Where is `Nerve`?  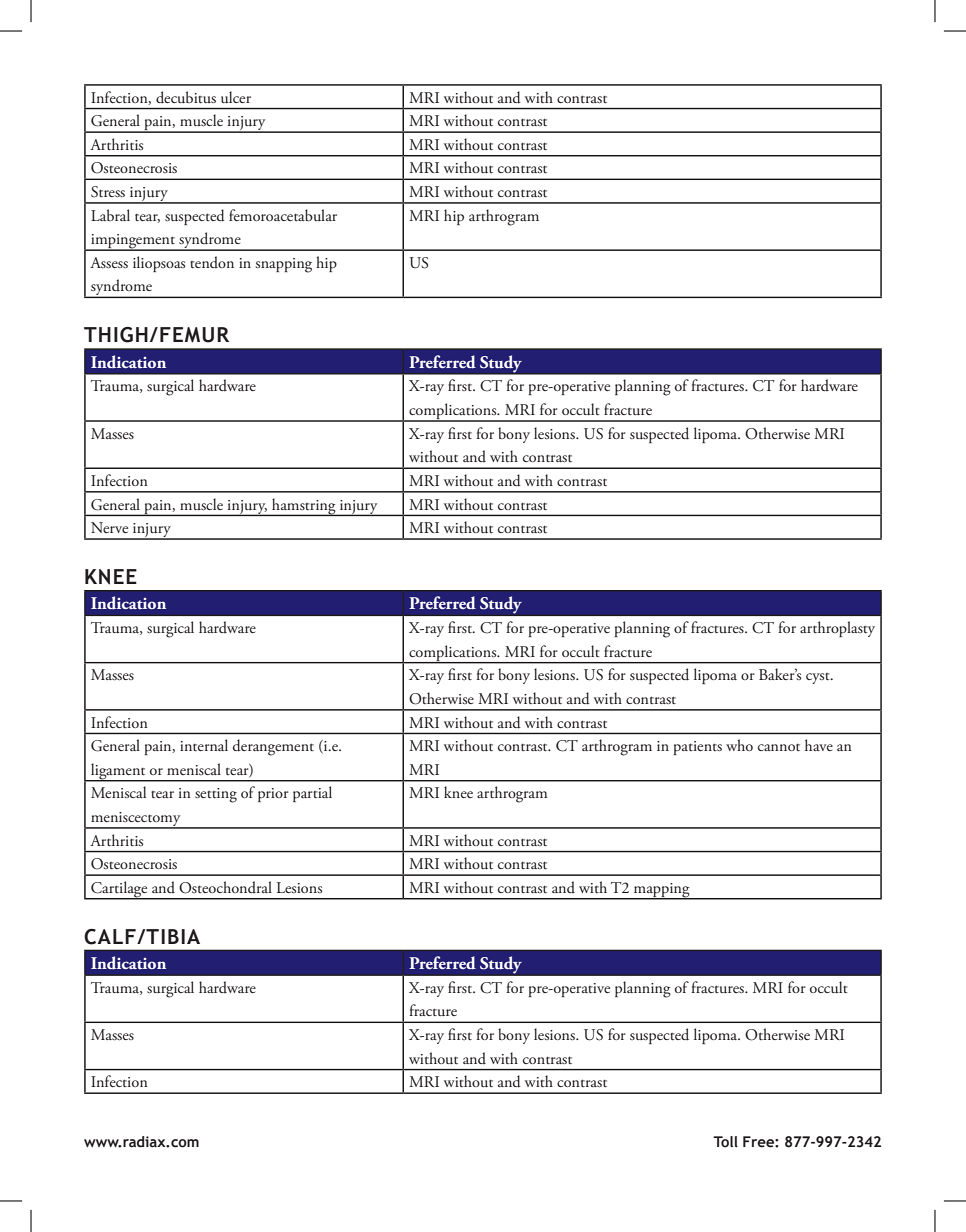
Nerve is located at coordinates (109, 527).
